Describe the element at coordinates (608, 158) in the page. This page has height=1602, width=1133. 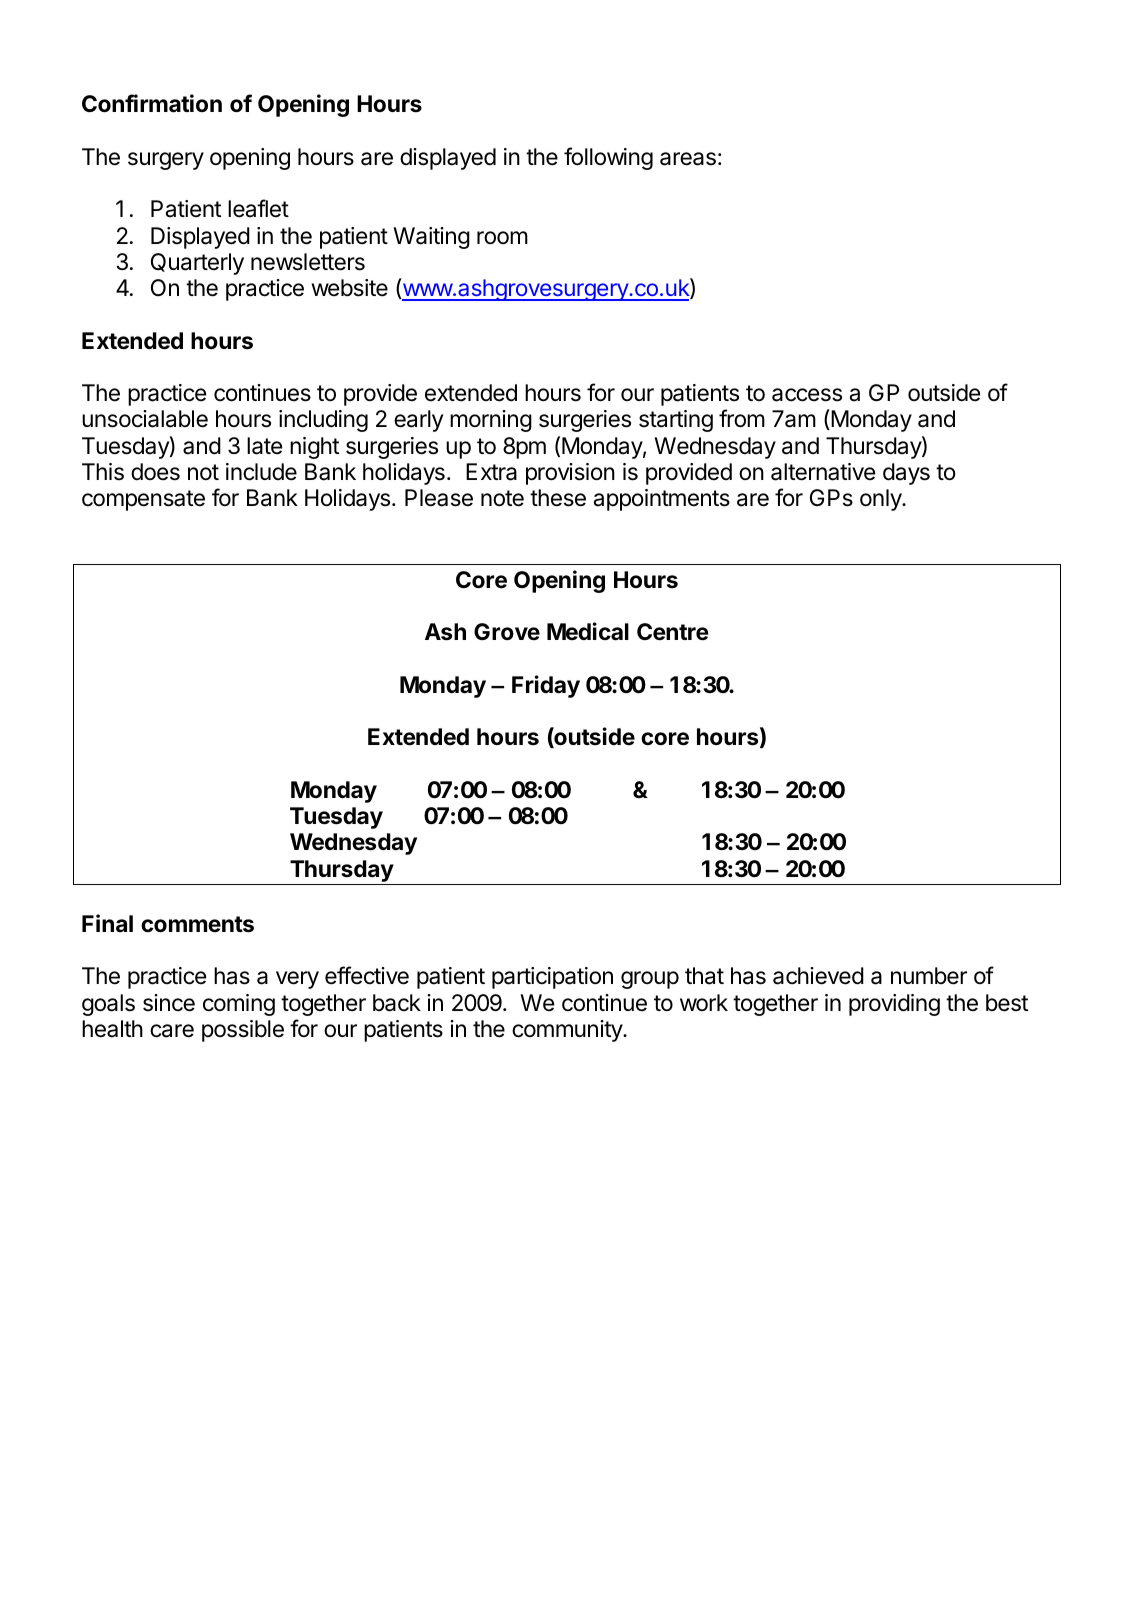
I see `following` at that location.
